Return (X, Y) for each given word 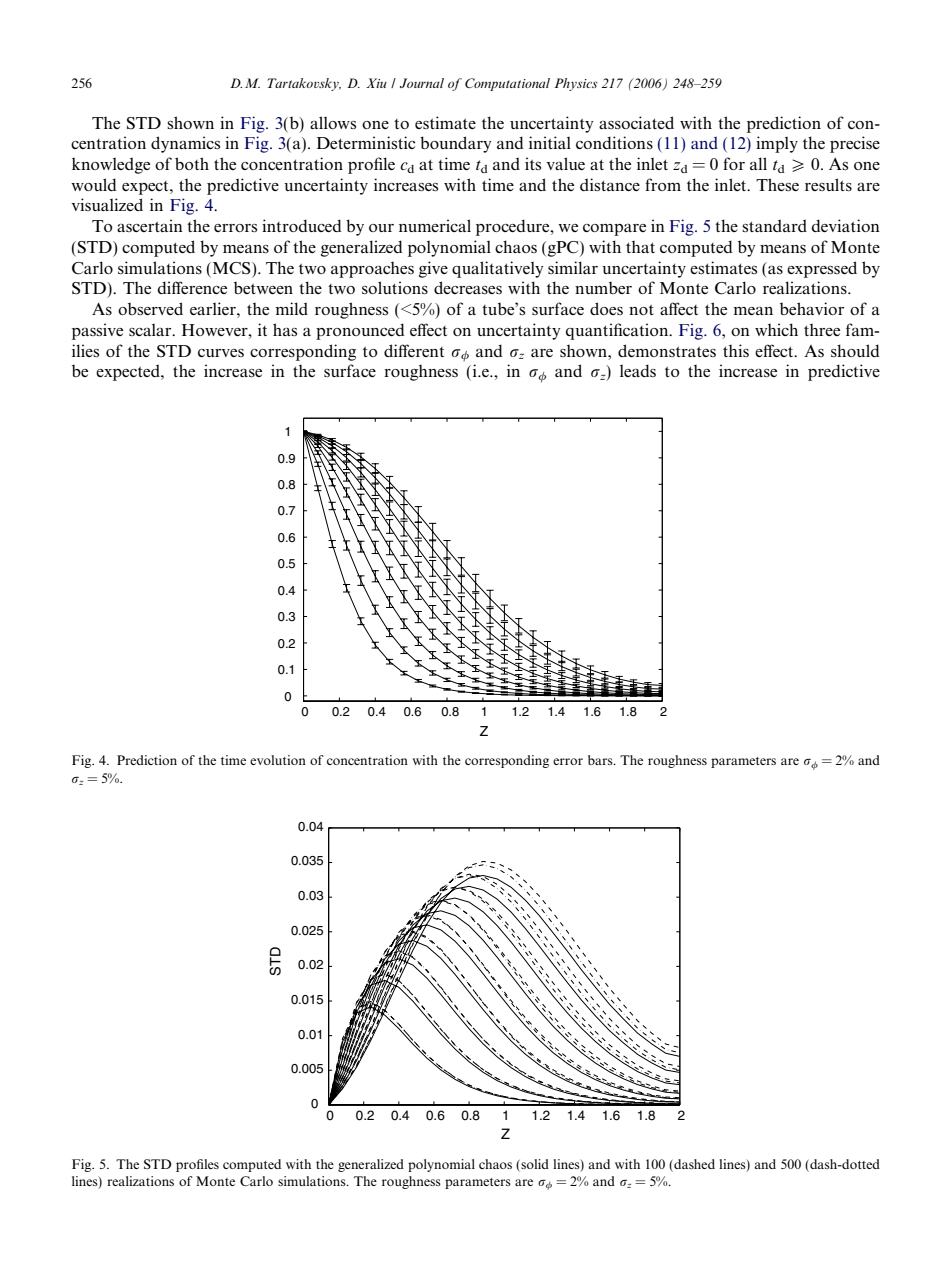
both (192, 163)
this (736, 350)
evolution (278, 760)
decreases (468, 287)
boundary (456, 144)
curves (221, 353)
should (855, 350)
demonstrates (667, 350)
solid (534, 1164)
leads (638, 370)
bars (601, 760)
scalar (151, 330)
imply (777, 144)
